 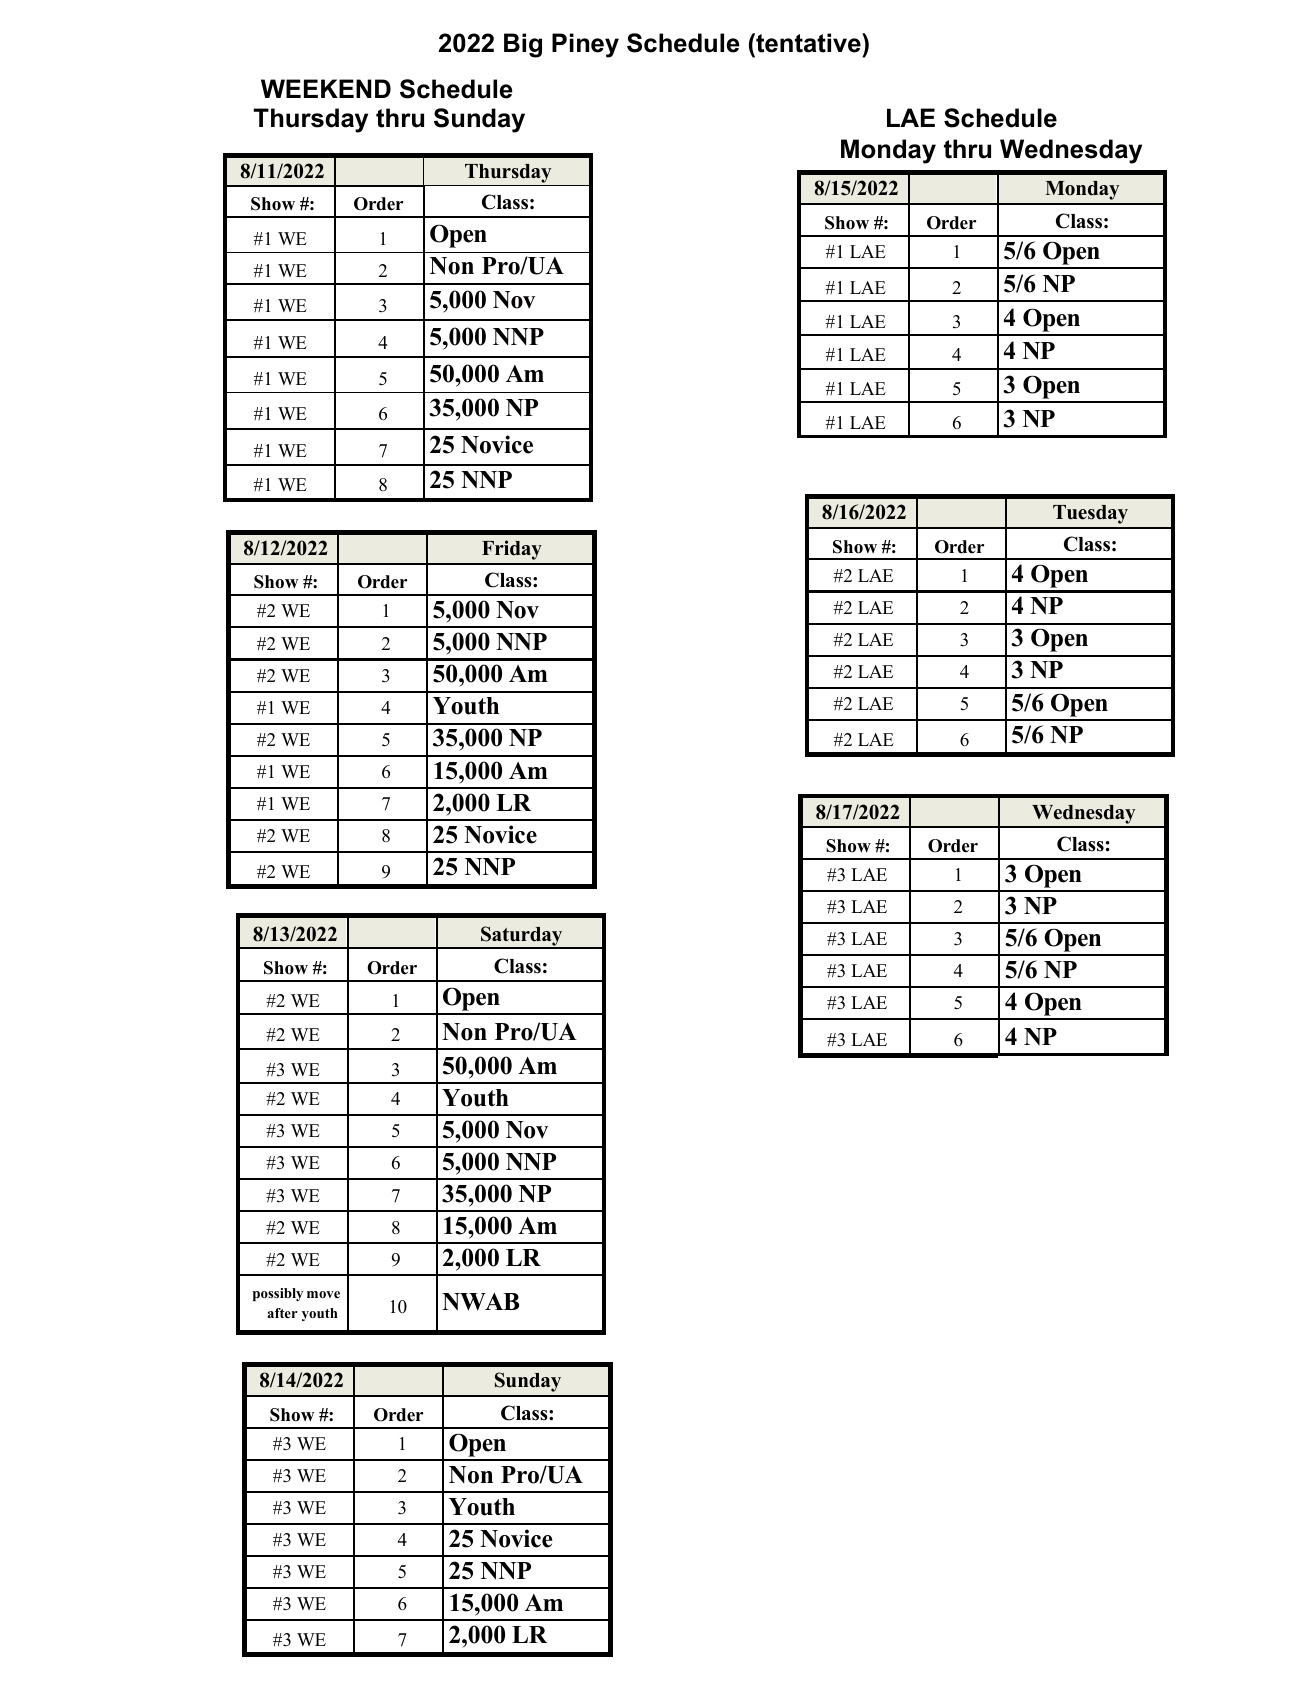 What do you see at coordinates (278, 1294) in the screenshot?
I see `possibly` at bounding box center [278, 1294].
